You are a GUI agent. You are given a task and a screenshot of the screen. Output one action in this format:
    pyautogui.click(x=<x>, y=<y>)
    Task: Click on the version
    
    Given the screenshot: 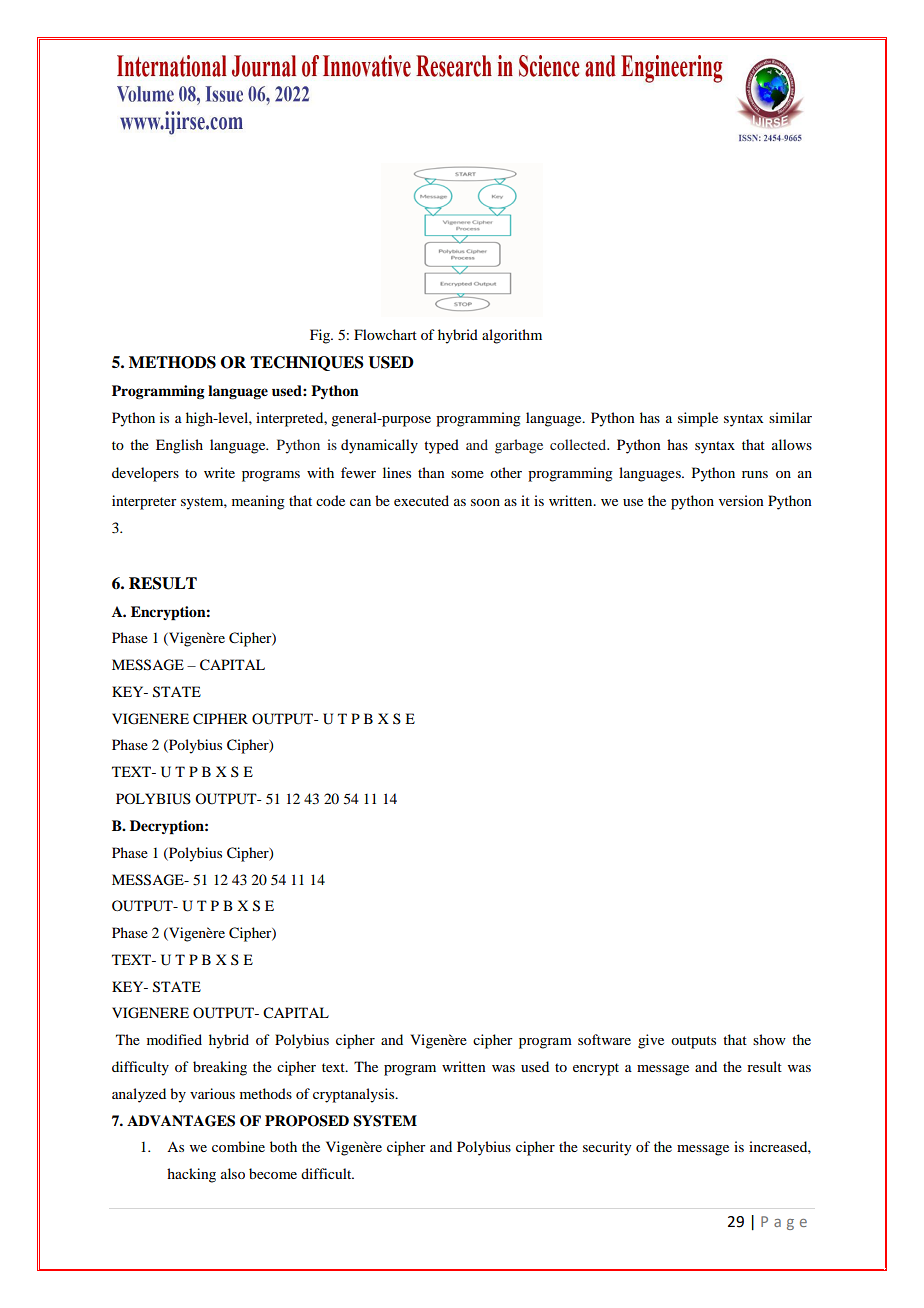 What is the action you would take?
    pyautogui.click(x=741, y=500)
